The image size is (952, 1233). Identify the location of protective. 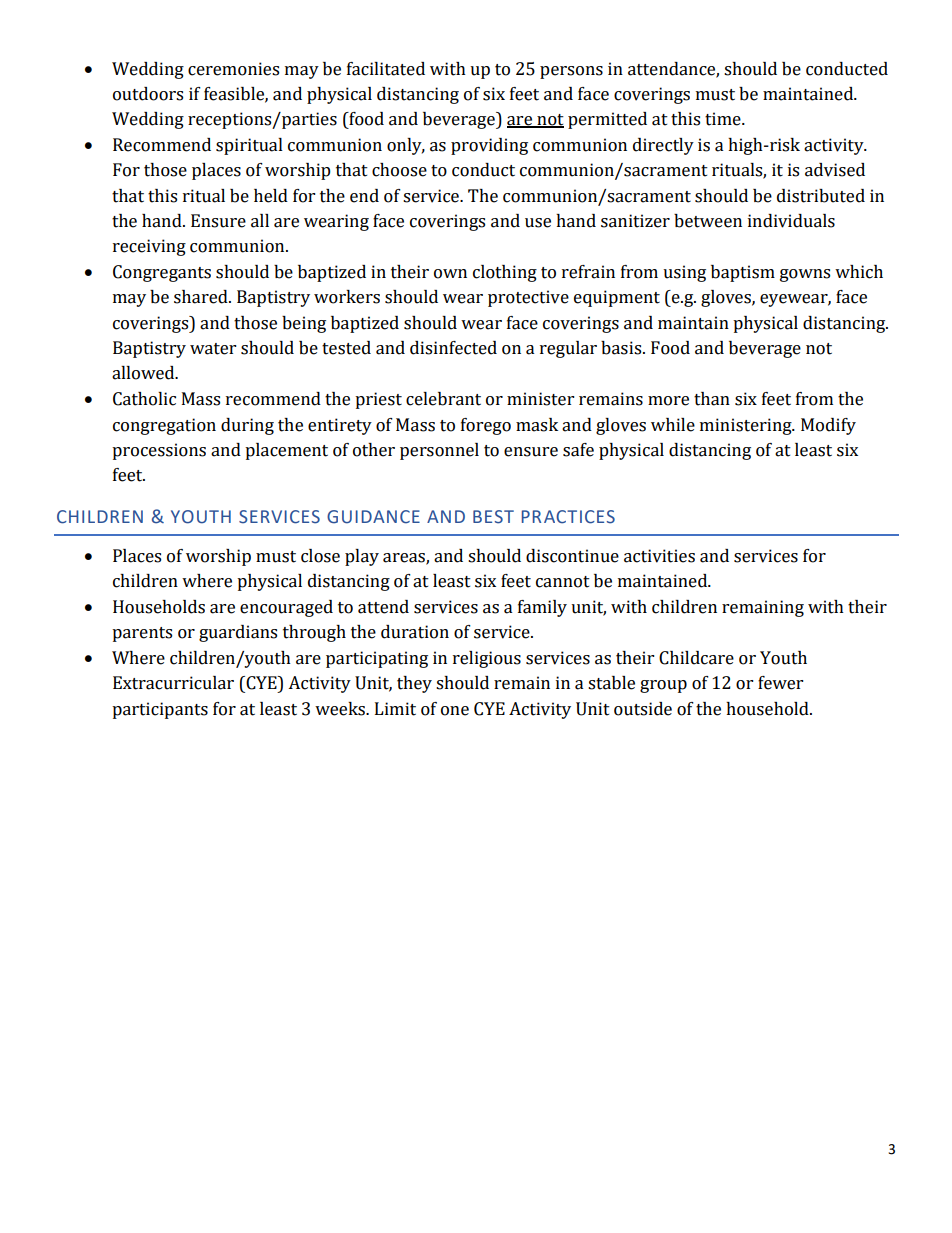
(528, 298).
